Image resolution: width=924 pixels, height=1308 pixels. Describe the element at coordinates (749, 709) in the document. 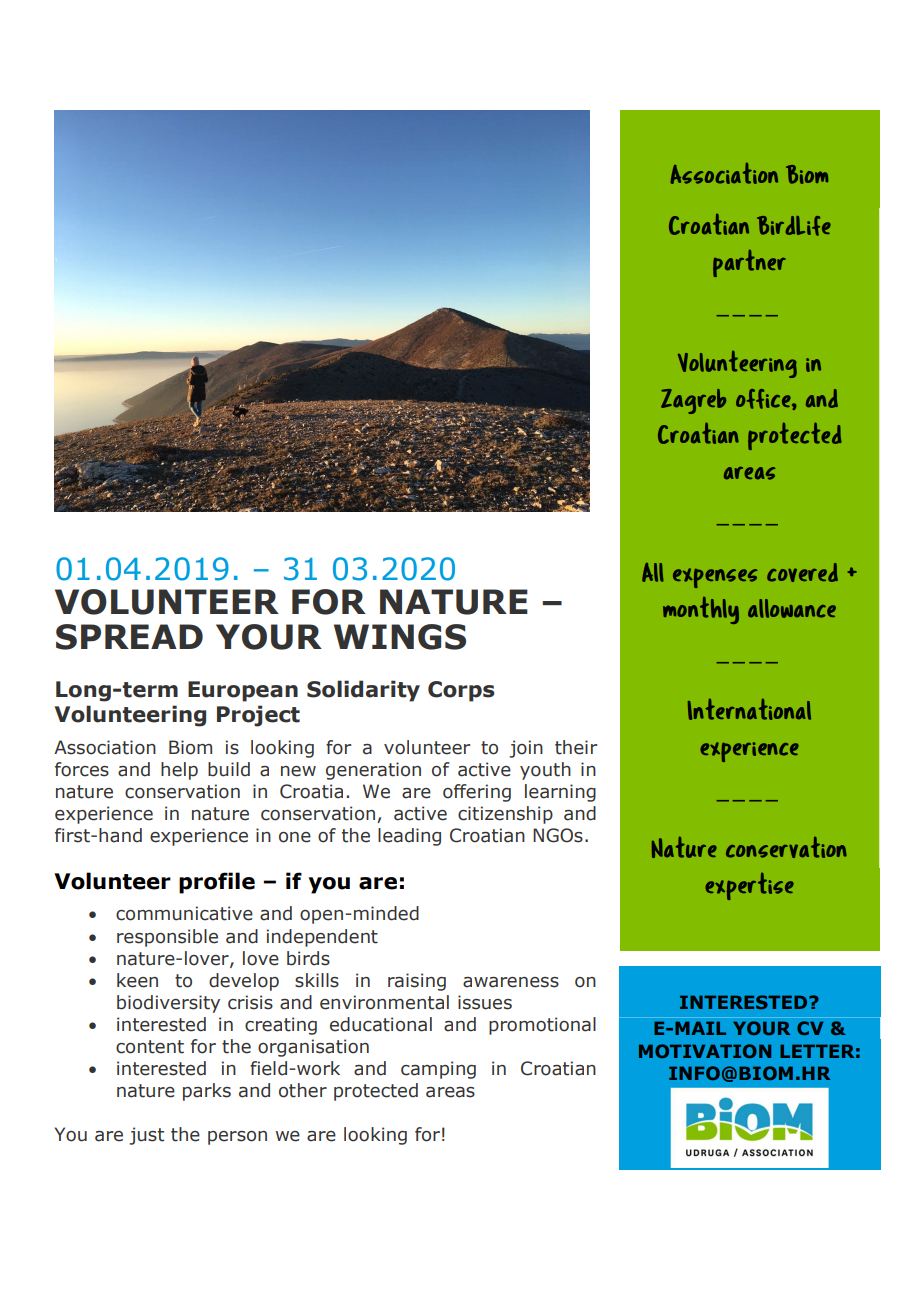

I see `International` at that location.
